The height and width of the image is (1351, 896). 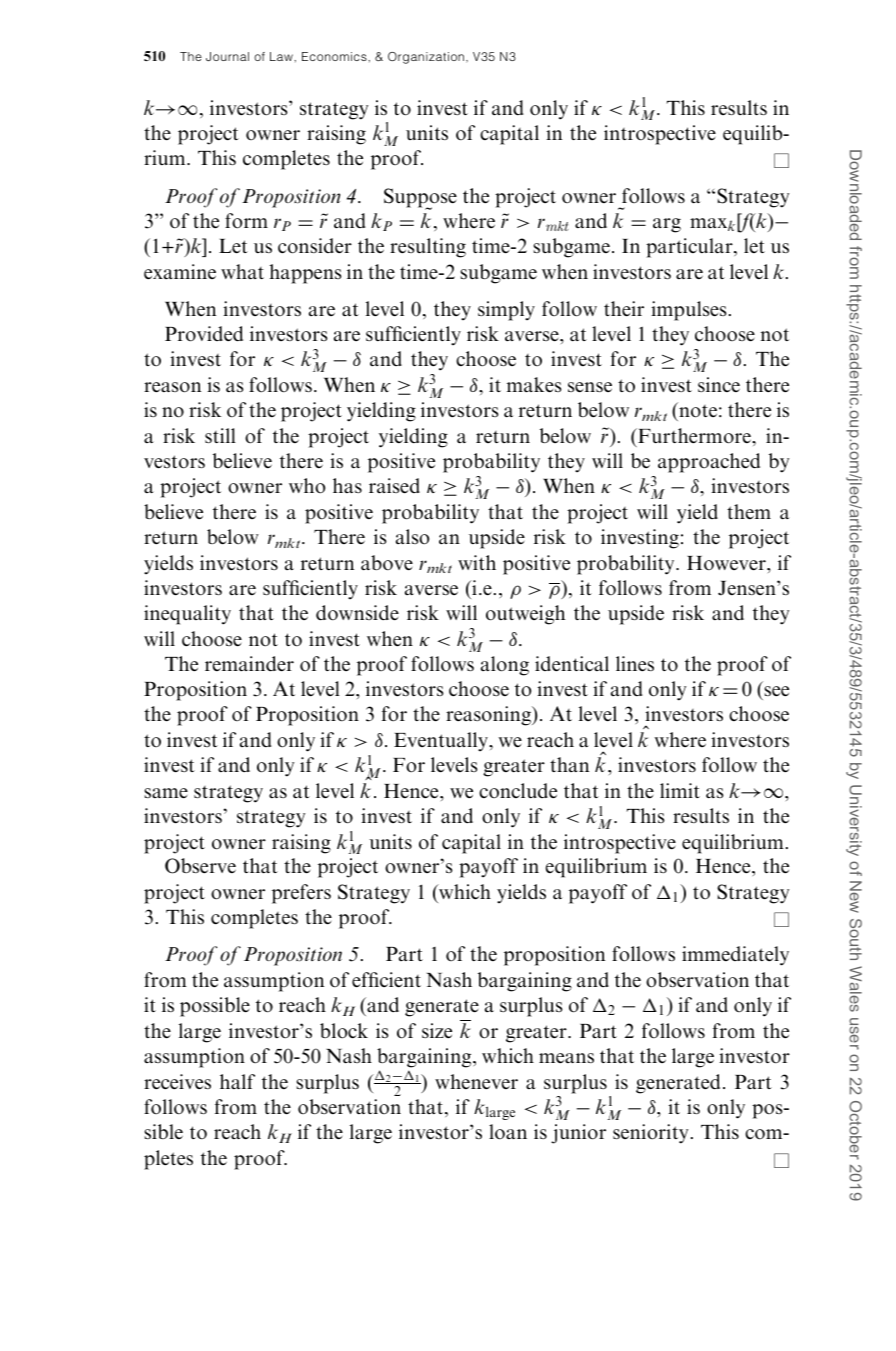 What do you see at coordinates (227, 56) in the image?
I see `Journal` at bounding box center [227, 56].
